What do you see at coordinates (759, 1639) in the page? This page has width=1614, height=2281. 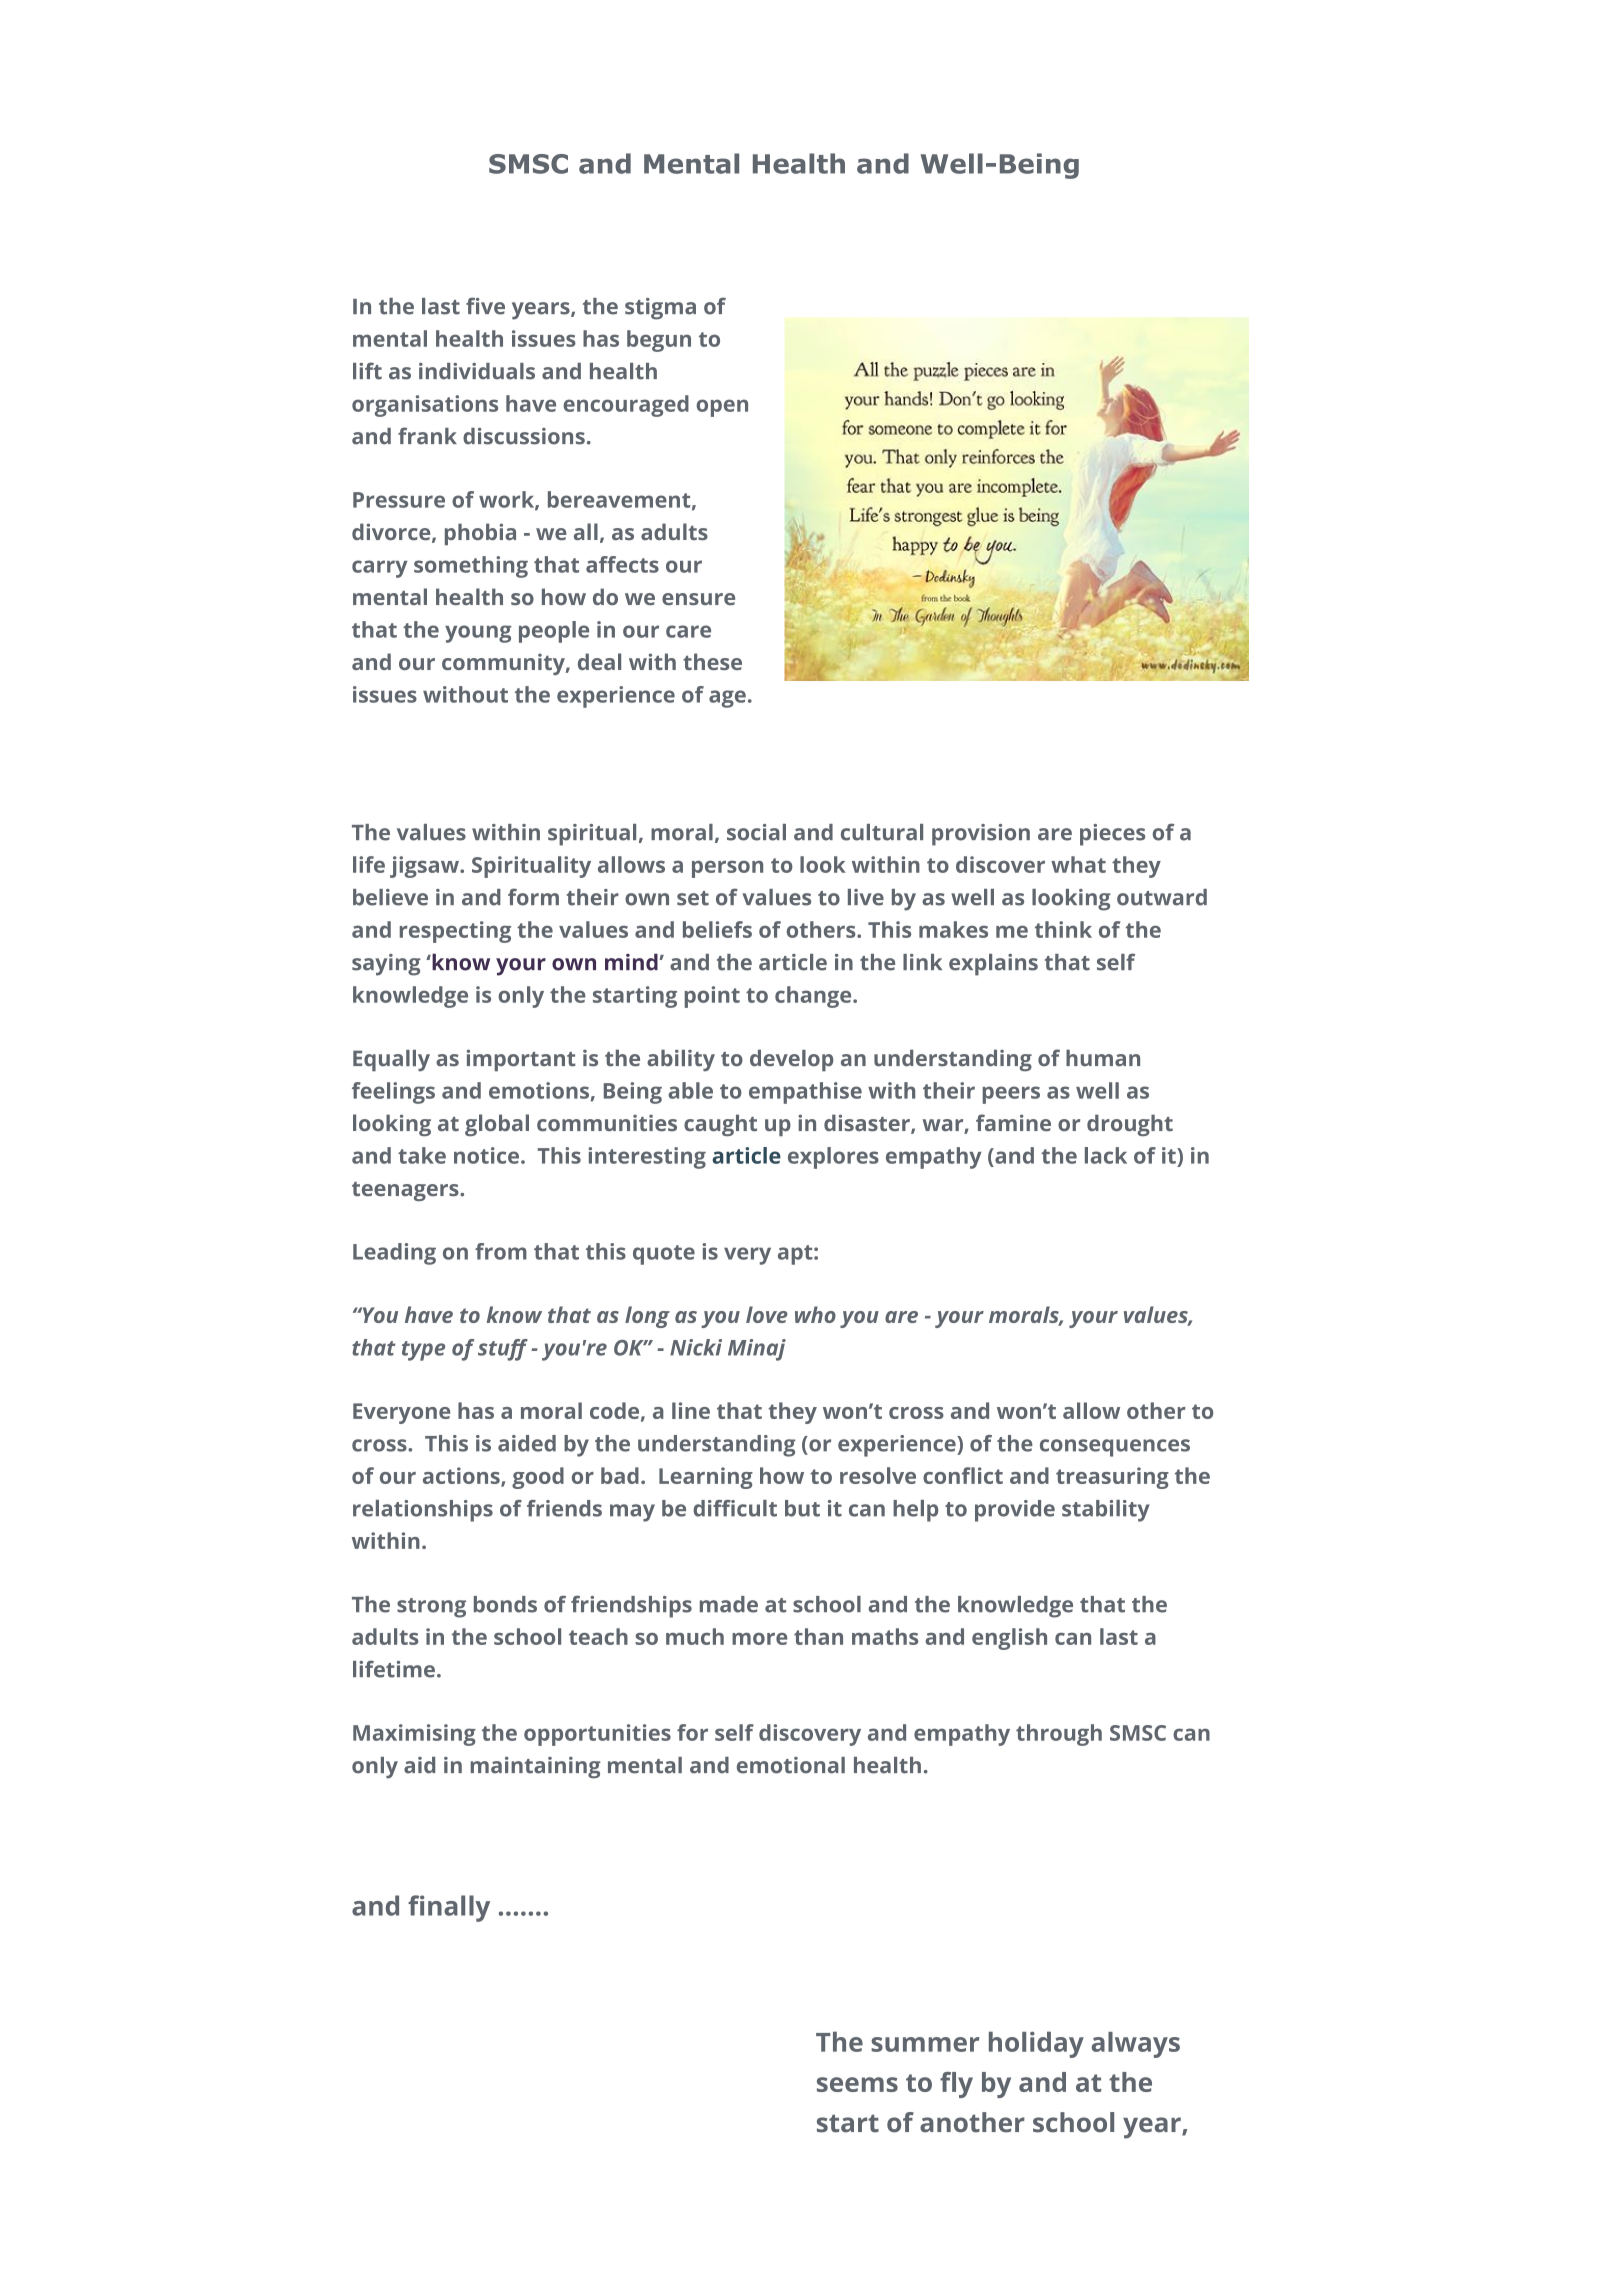 I see `more` at bounding box center [759, 1639].
